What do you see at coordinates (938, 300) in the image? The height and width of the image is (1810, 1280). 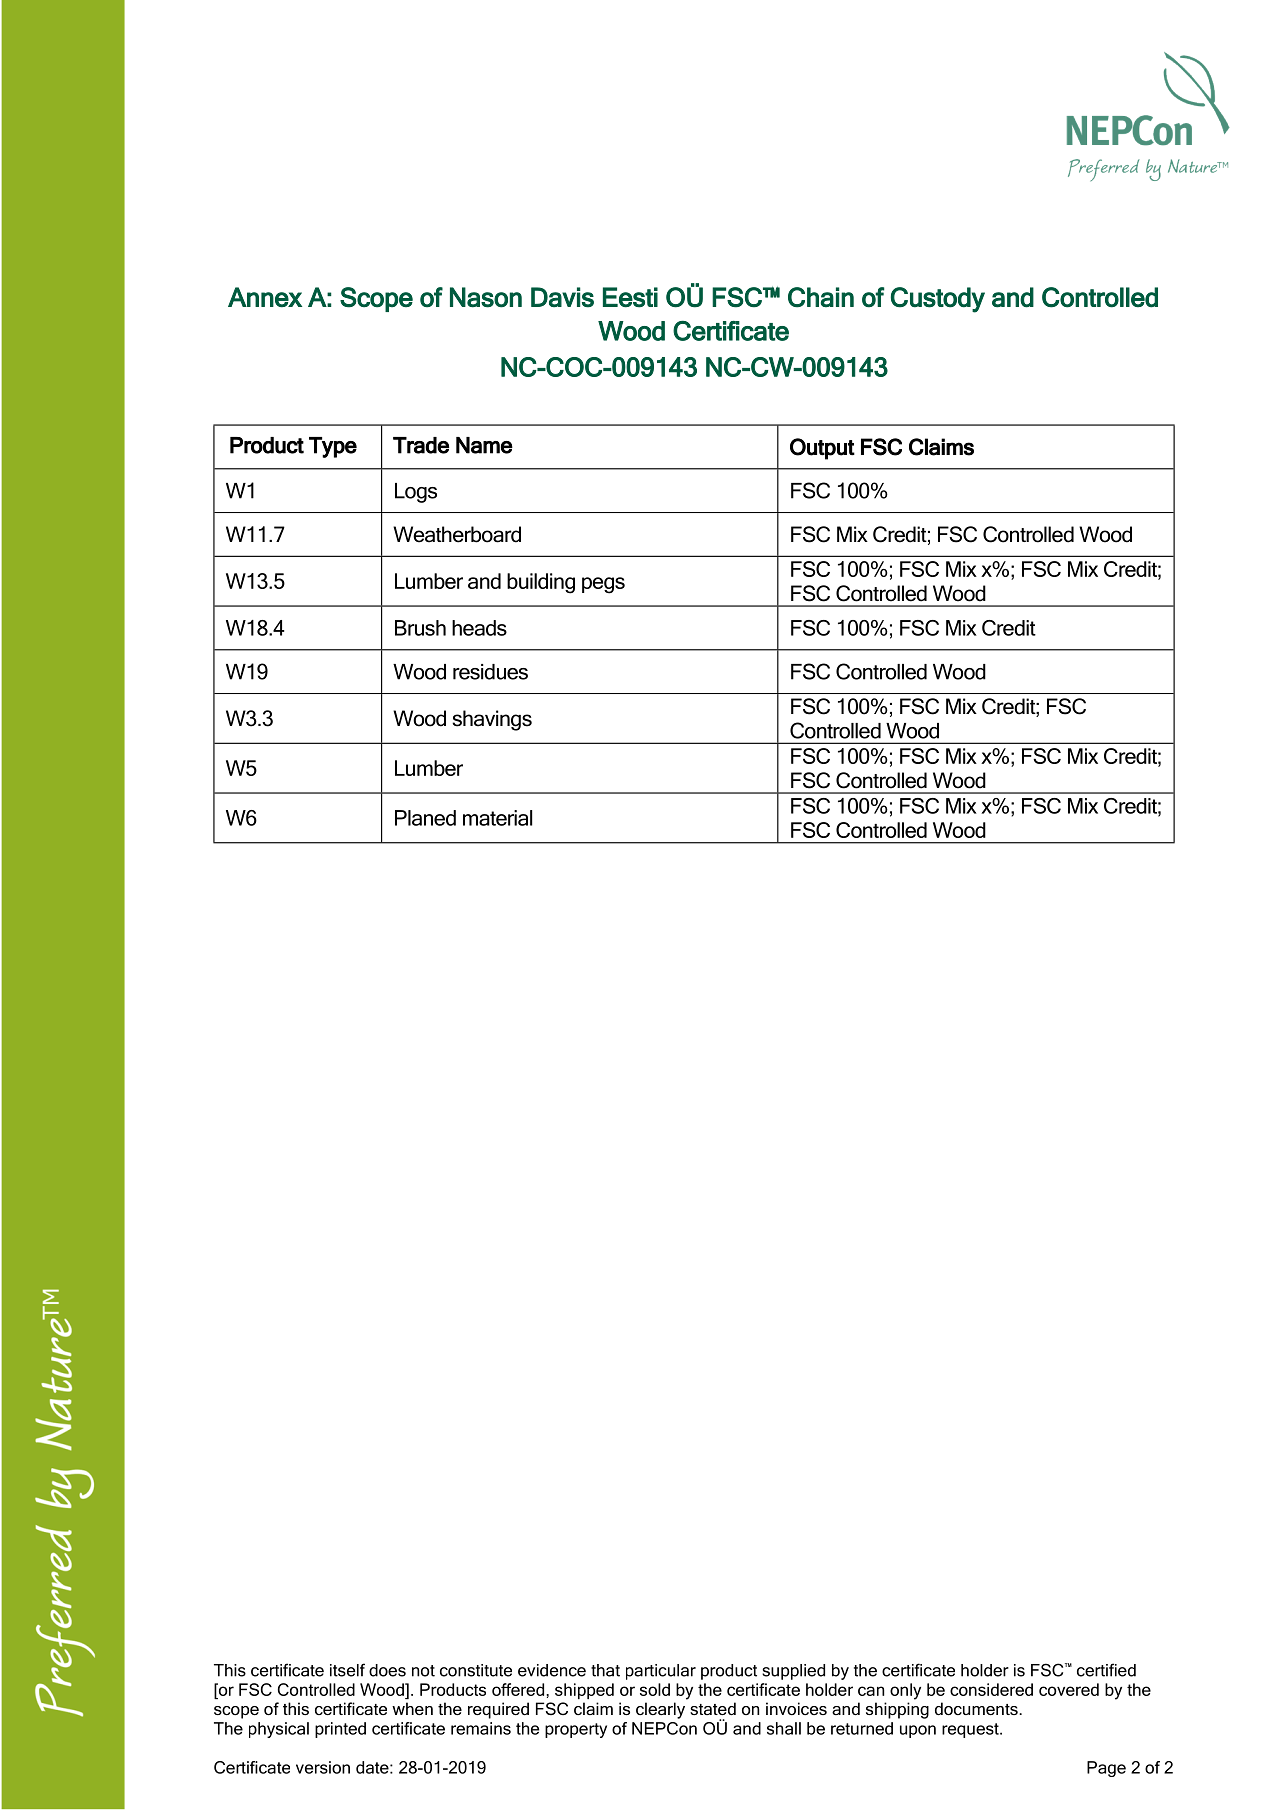 I see `Custody` at bounding box center [938, 300].
